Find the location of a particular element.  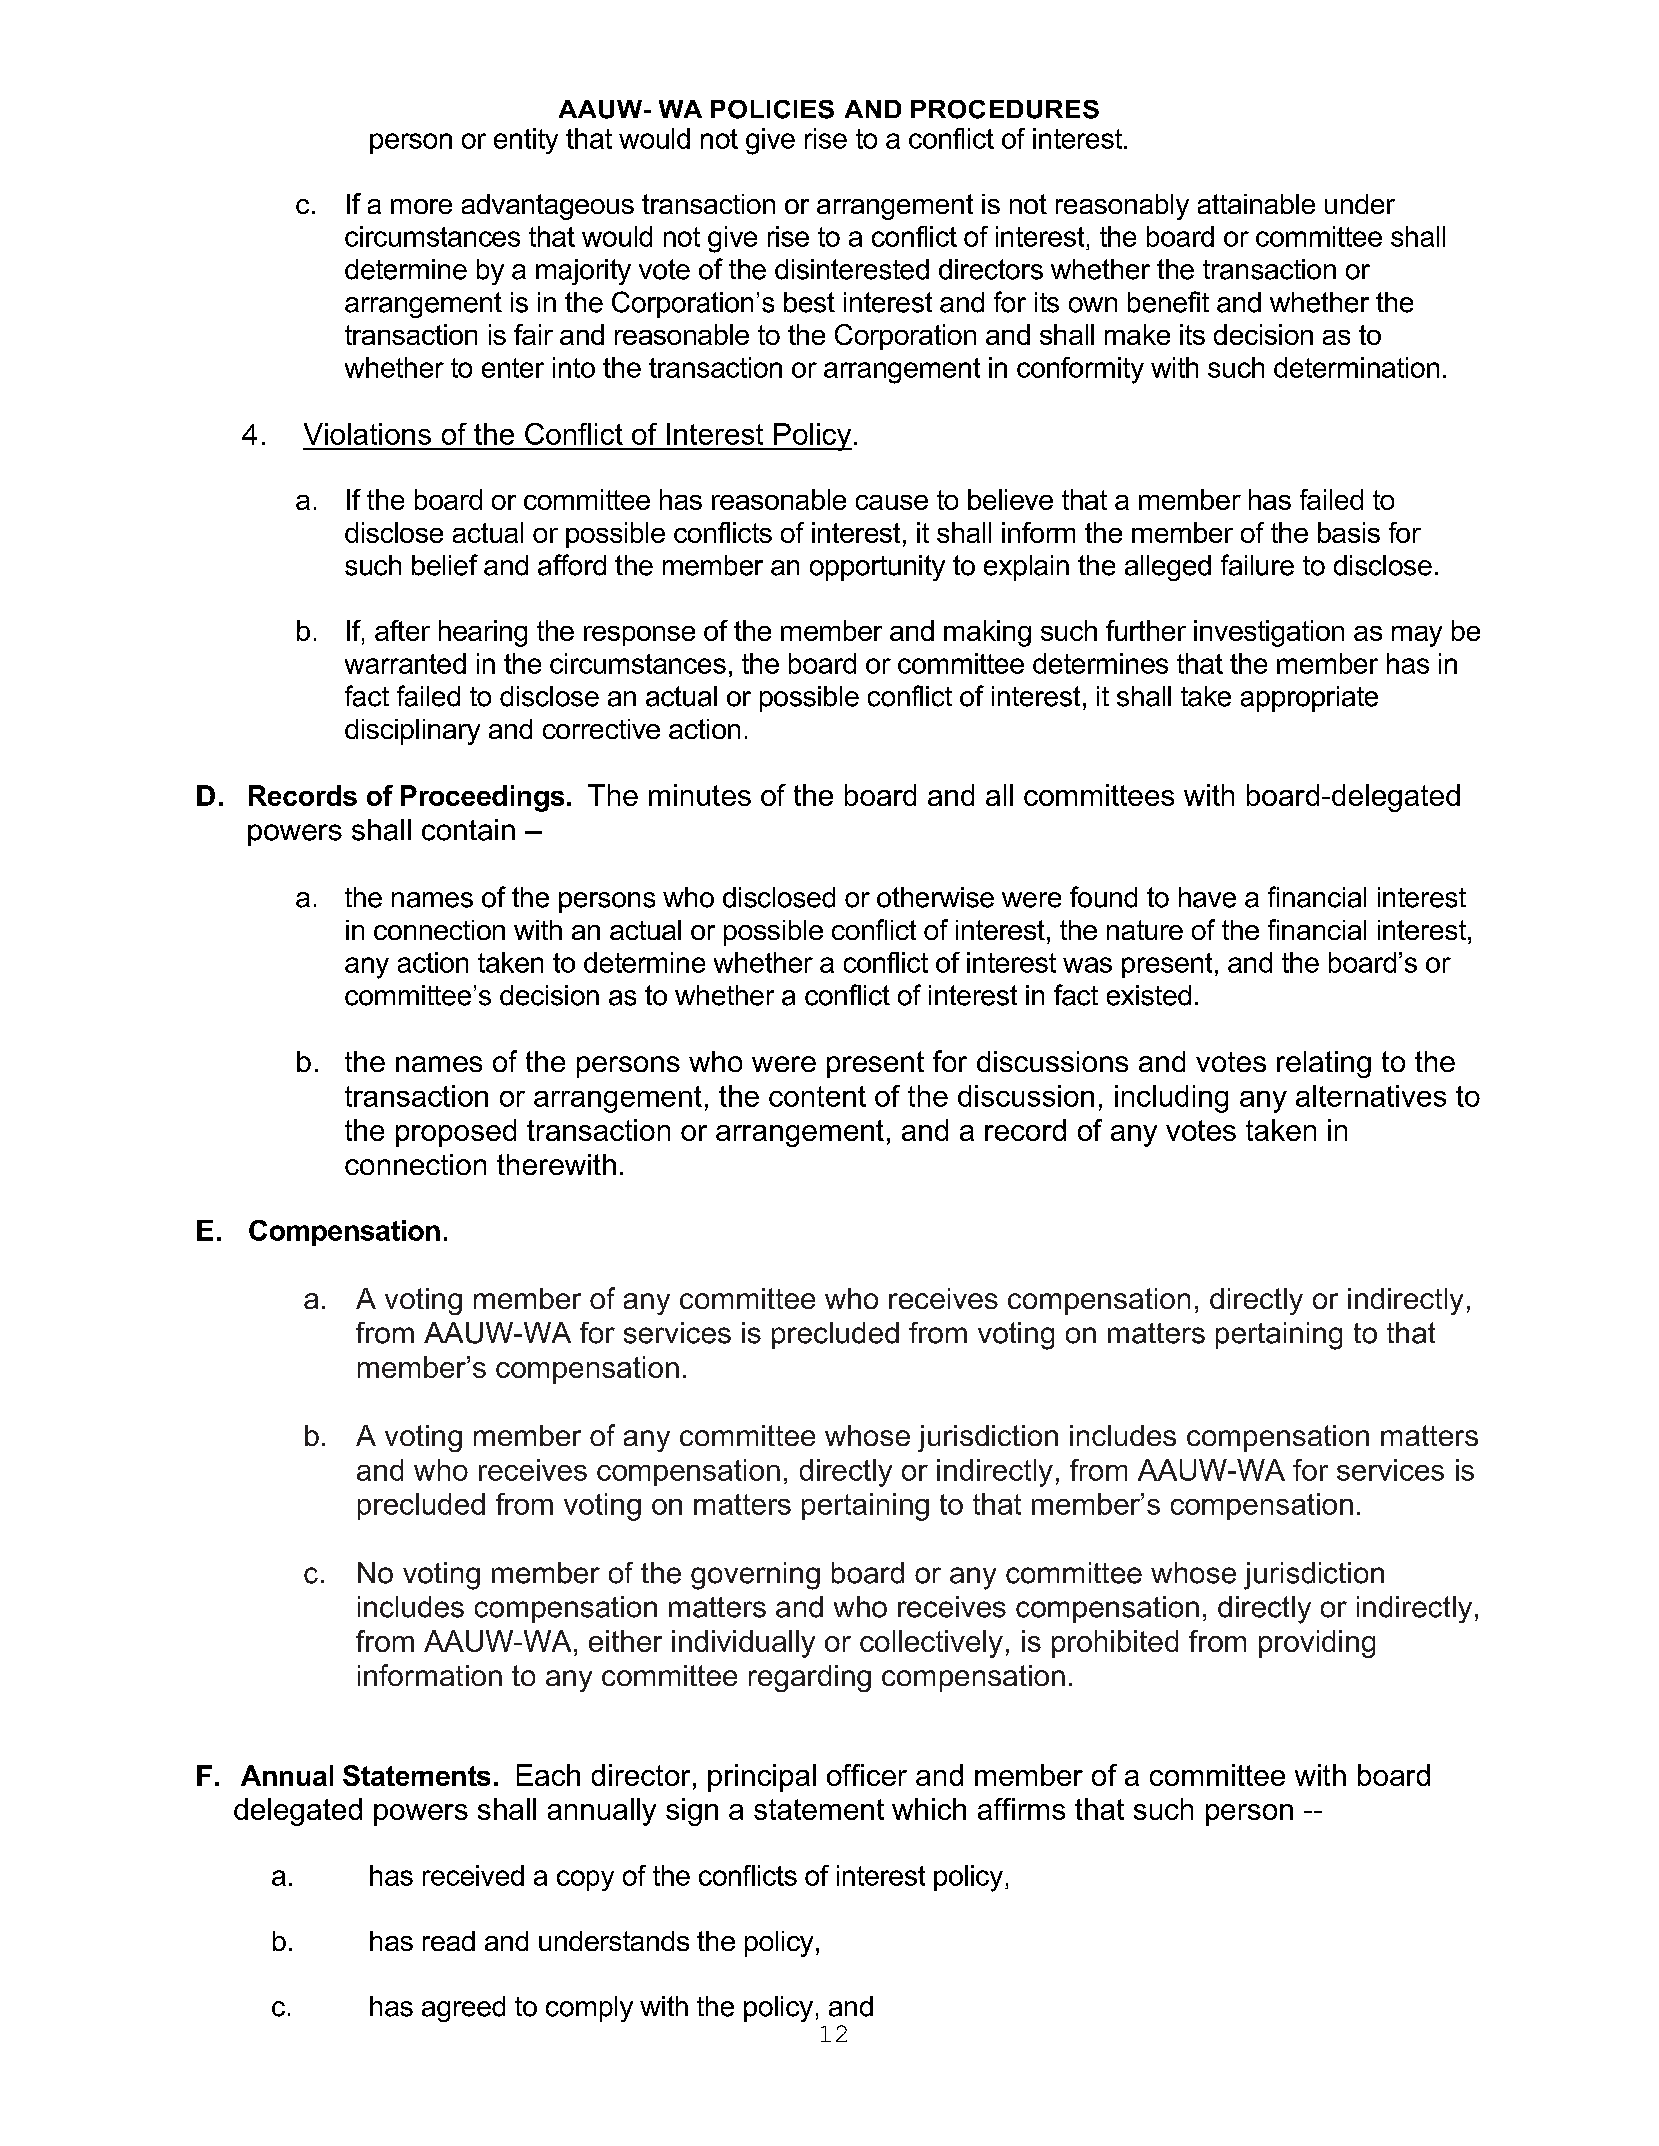

relating is located at coordinates (1324, 1064).
